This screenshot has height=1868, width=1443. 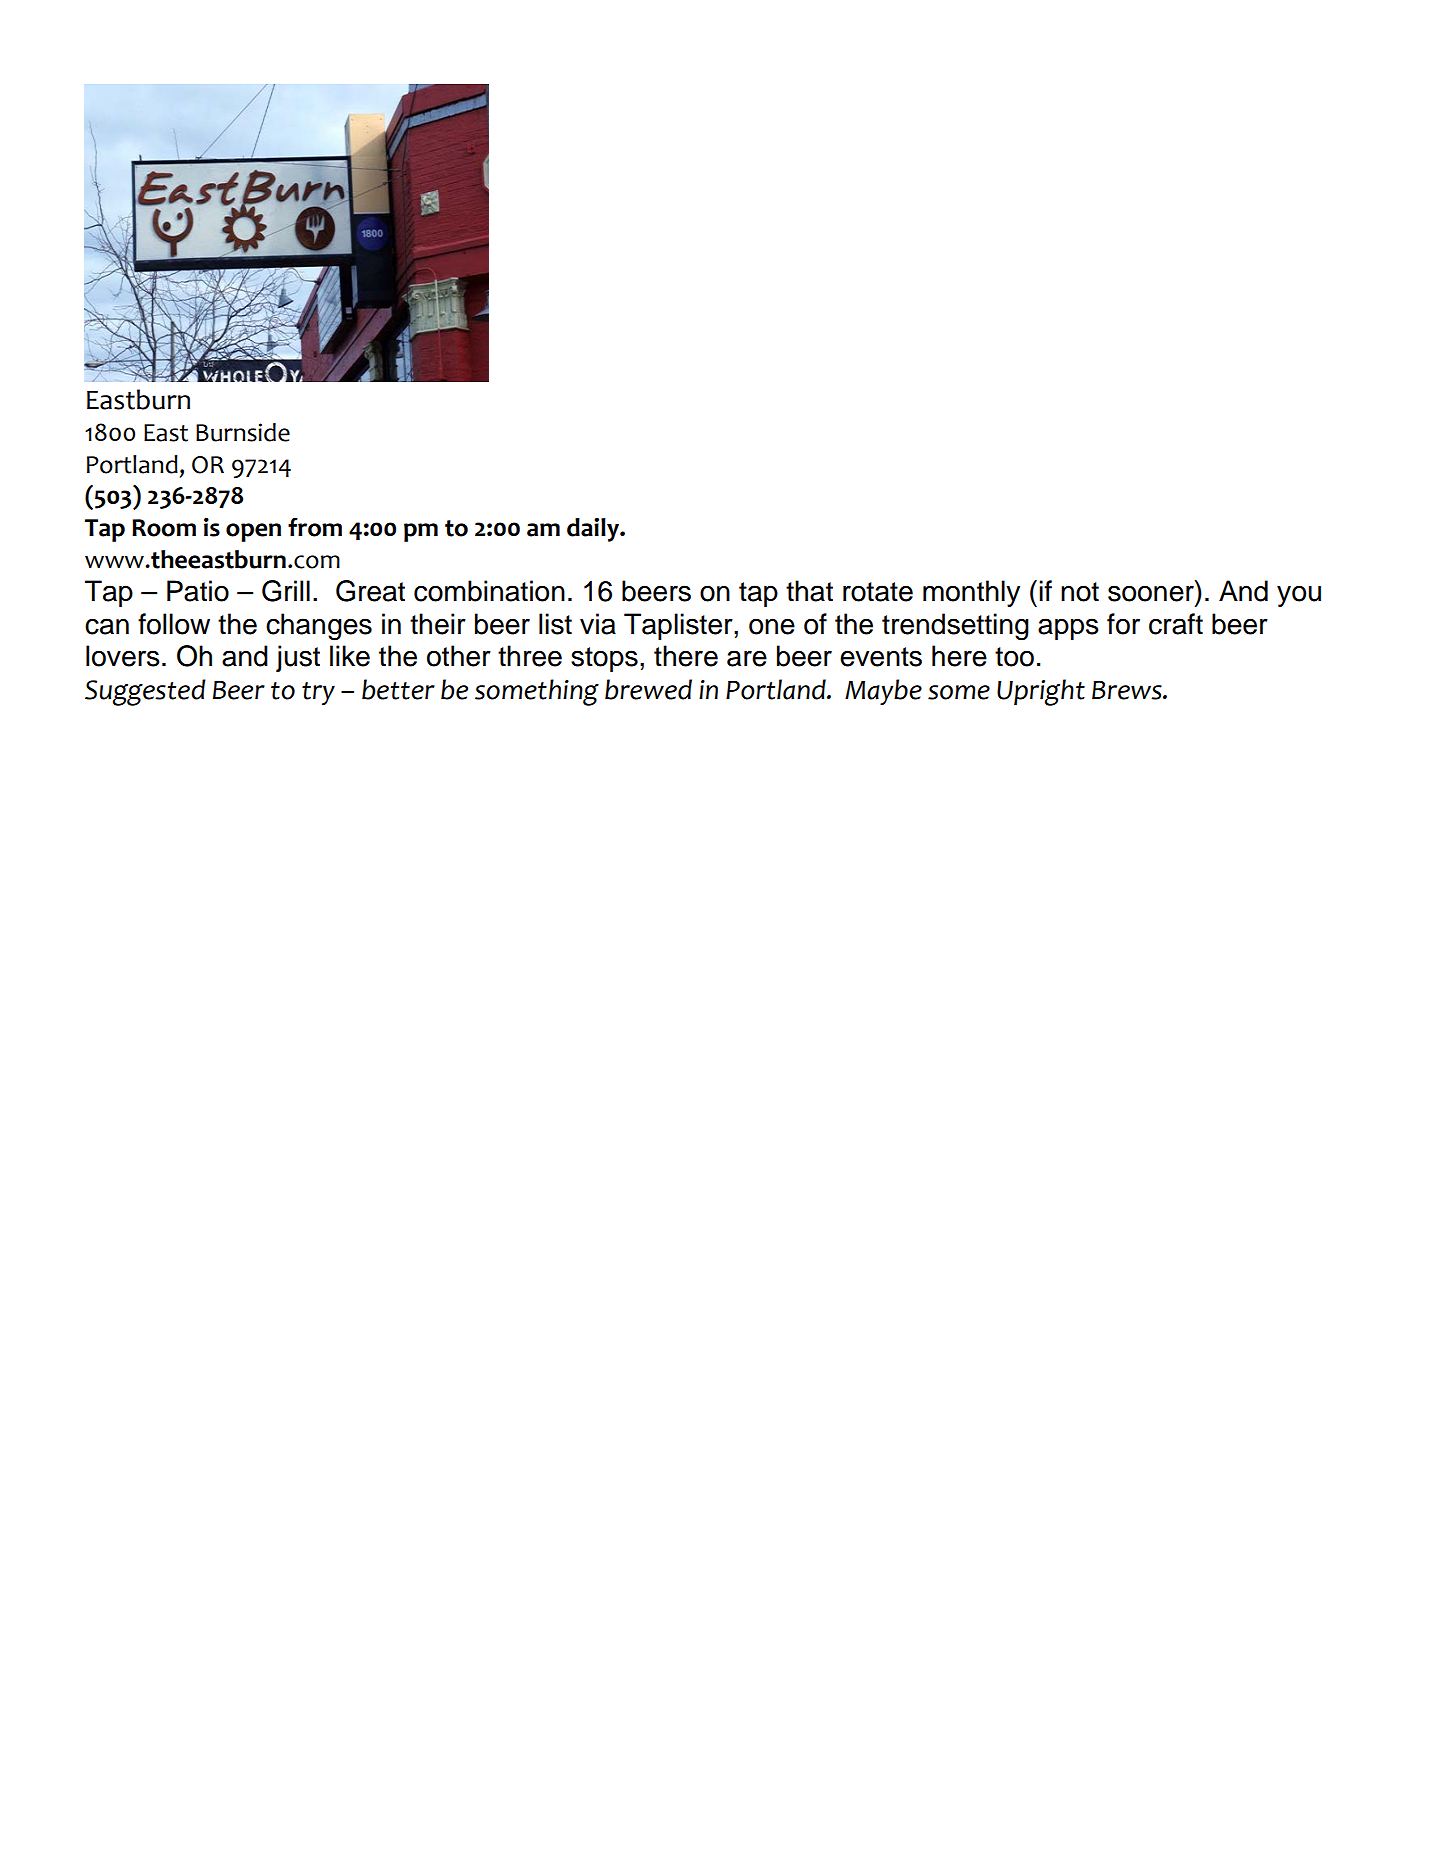 I want to click on from, so click(x=315, y=527).
